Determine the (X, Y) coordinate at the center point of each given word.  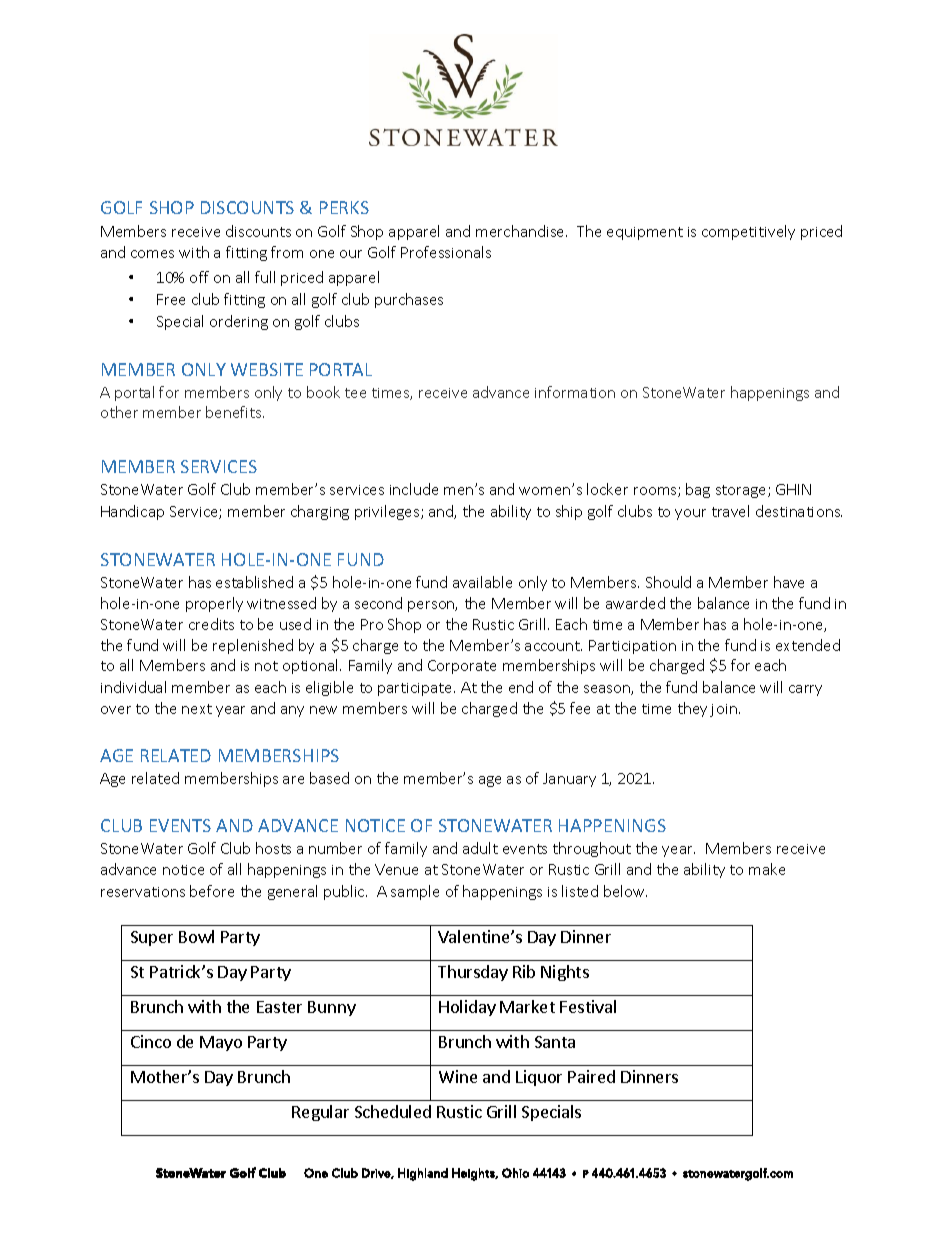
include (414, 489)
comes (152, 254)
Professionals (446, 252)
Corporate (462, 667)
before (212, 891)
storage (742, 491)
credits (211, 624)
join (723, 710)
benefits (235, 412)
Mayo (221, 1043)
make (767, 869)
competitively (748, 232)
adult (480, 848)
